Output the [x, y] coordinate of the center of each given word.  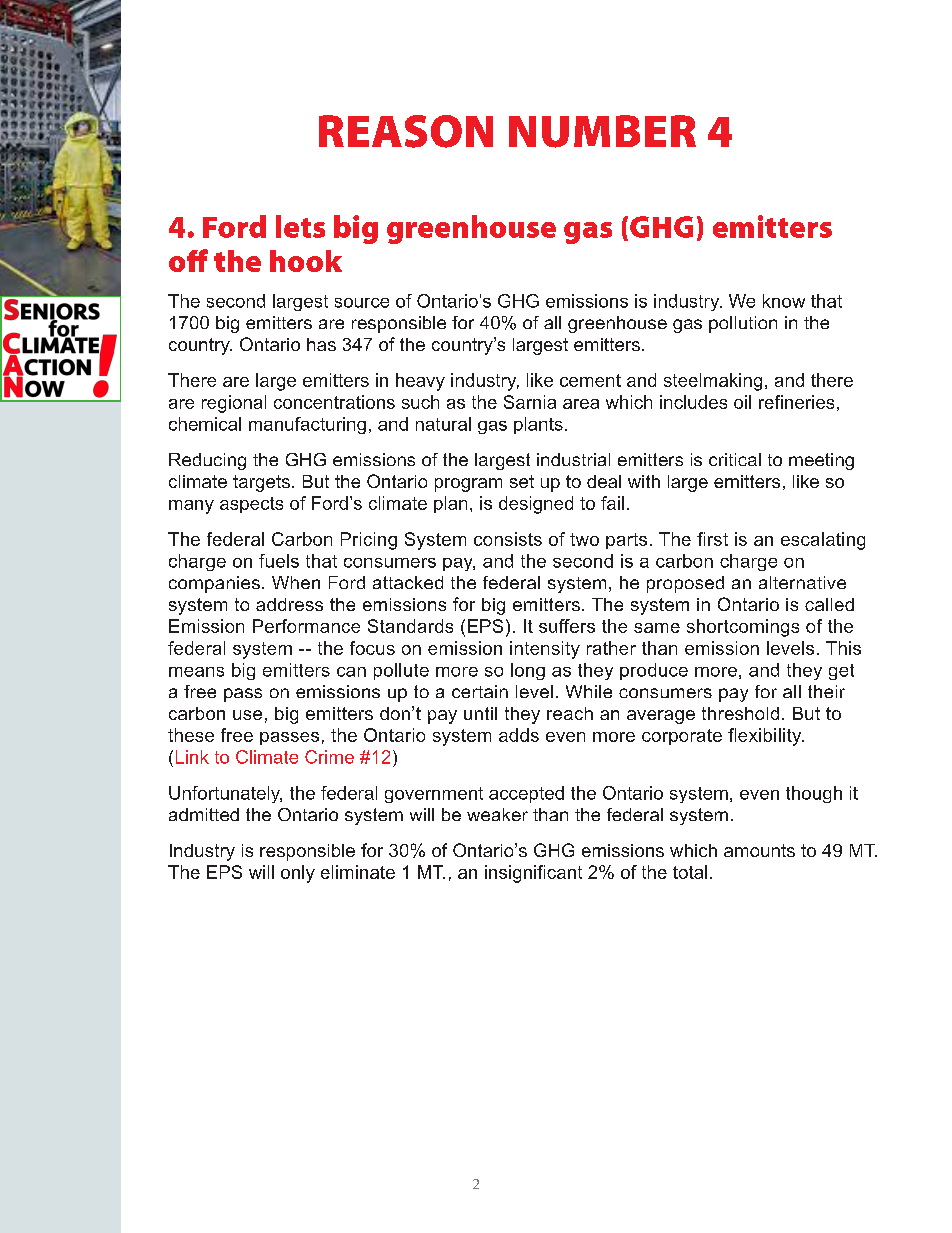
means [196, 672]
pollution [743, 324]
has [321, 344]
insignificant [533, 874]
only [298, 874]
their [826, 691]
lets [300, 226]
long [528, 671]
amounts [759, 850]
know [784, 301]
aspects [251, 505]
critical [735, 459]
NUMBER [602, 131]
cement [590, 380]
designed [536, 505]
